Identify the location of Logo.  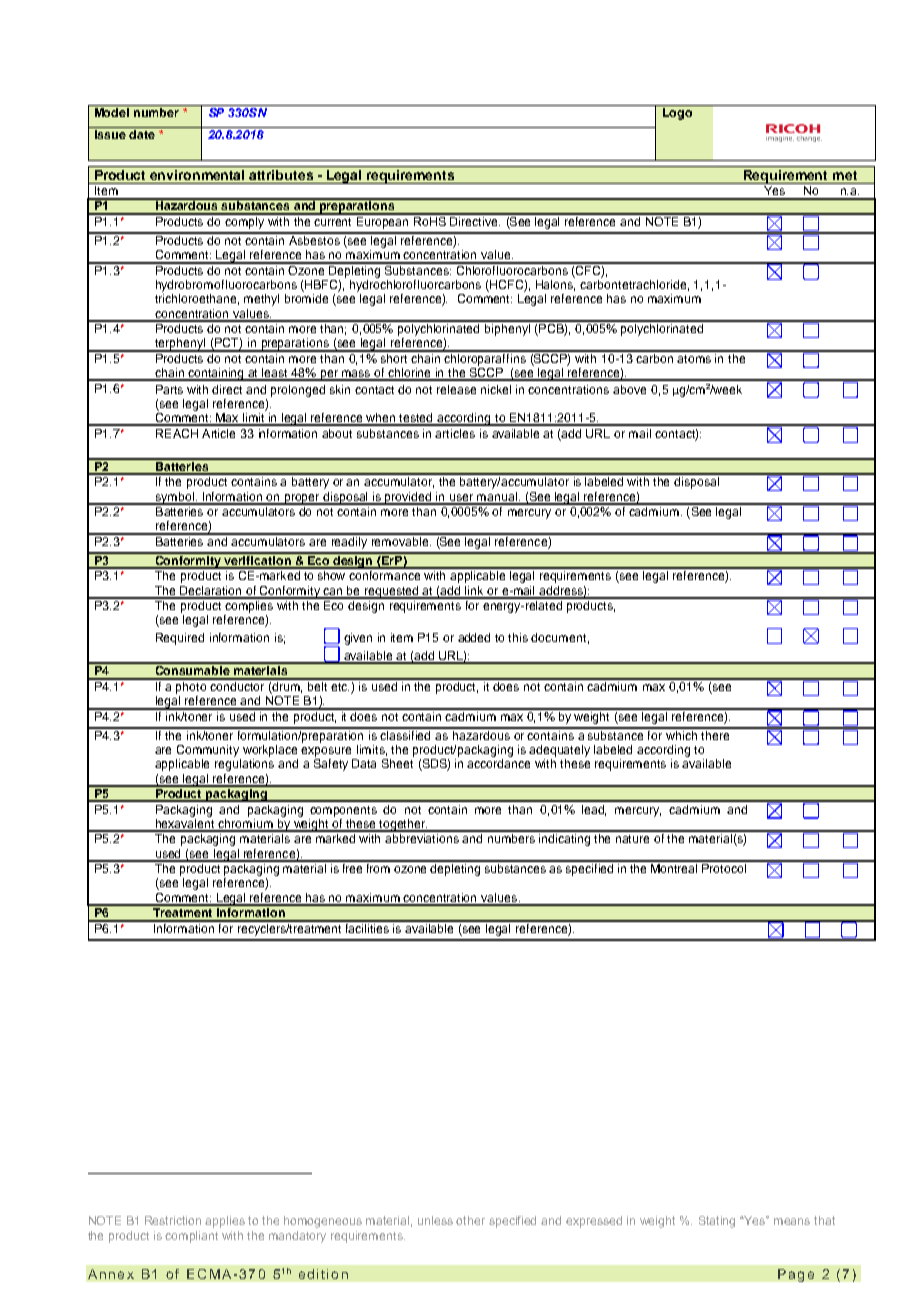
(677, 112).
